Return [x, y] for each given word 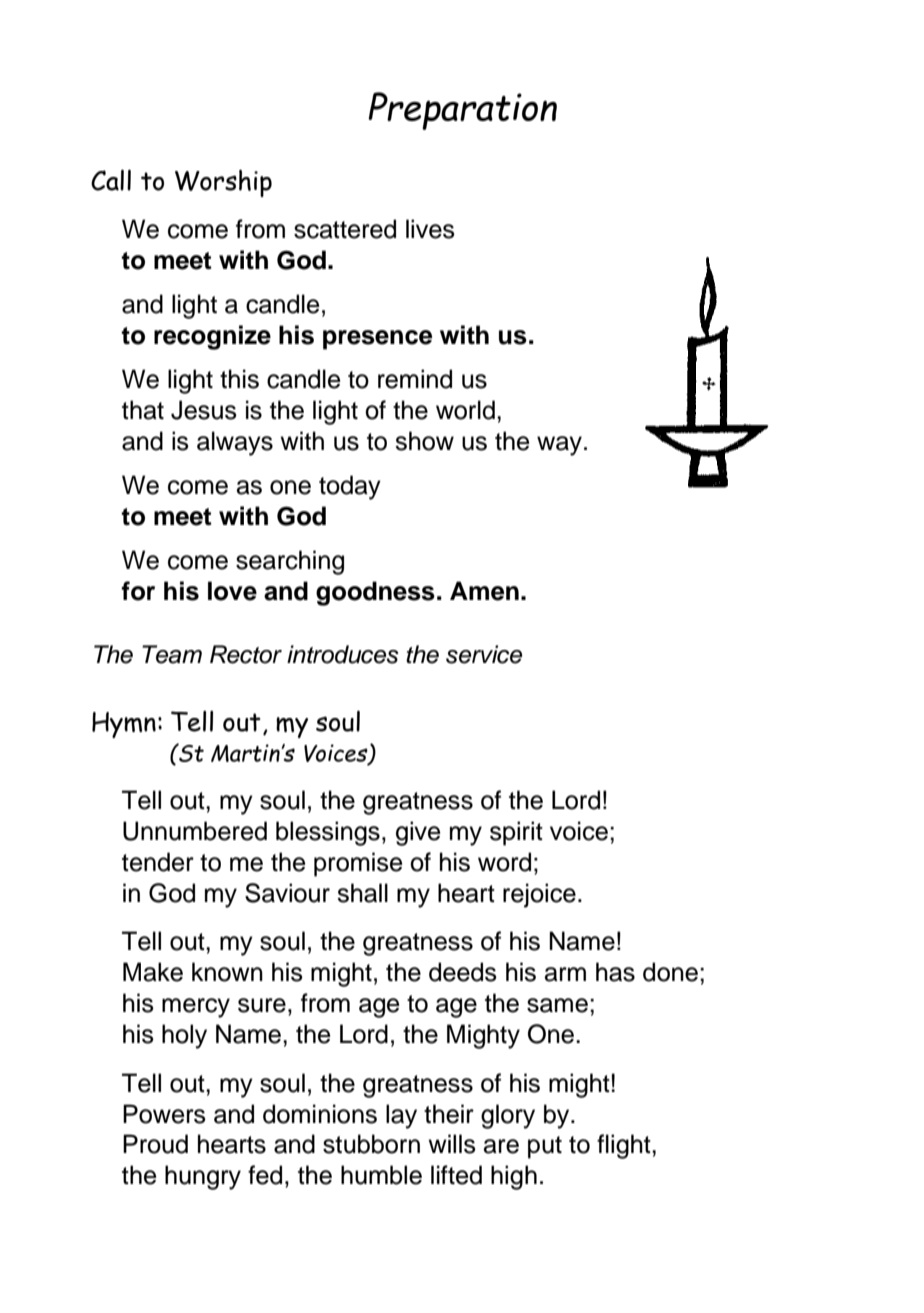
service [484, 654]
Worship [223, 183]
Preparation [462, 111]
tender [158, 862]
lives [430, 229]
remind [415, 379]
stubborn [371, 1144]
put [545, 1147]
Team [172, 654]
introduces [343, 654]
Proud [155, 1144]
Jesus [204, 410]
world [465, 410]
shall [362, 893]
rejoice [539, 895]
